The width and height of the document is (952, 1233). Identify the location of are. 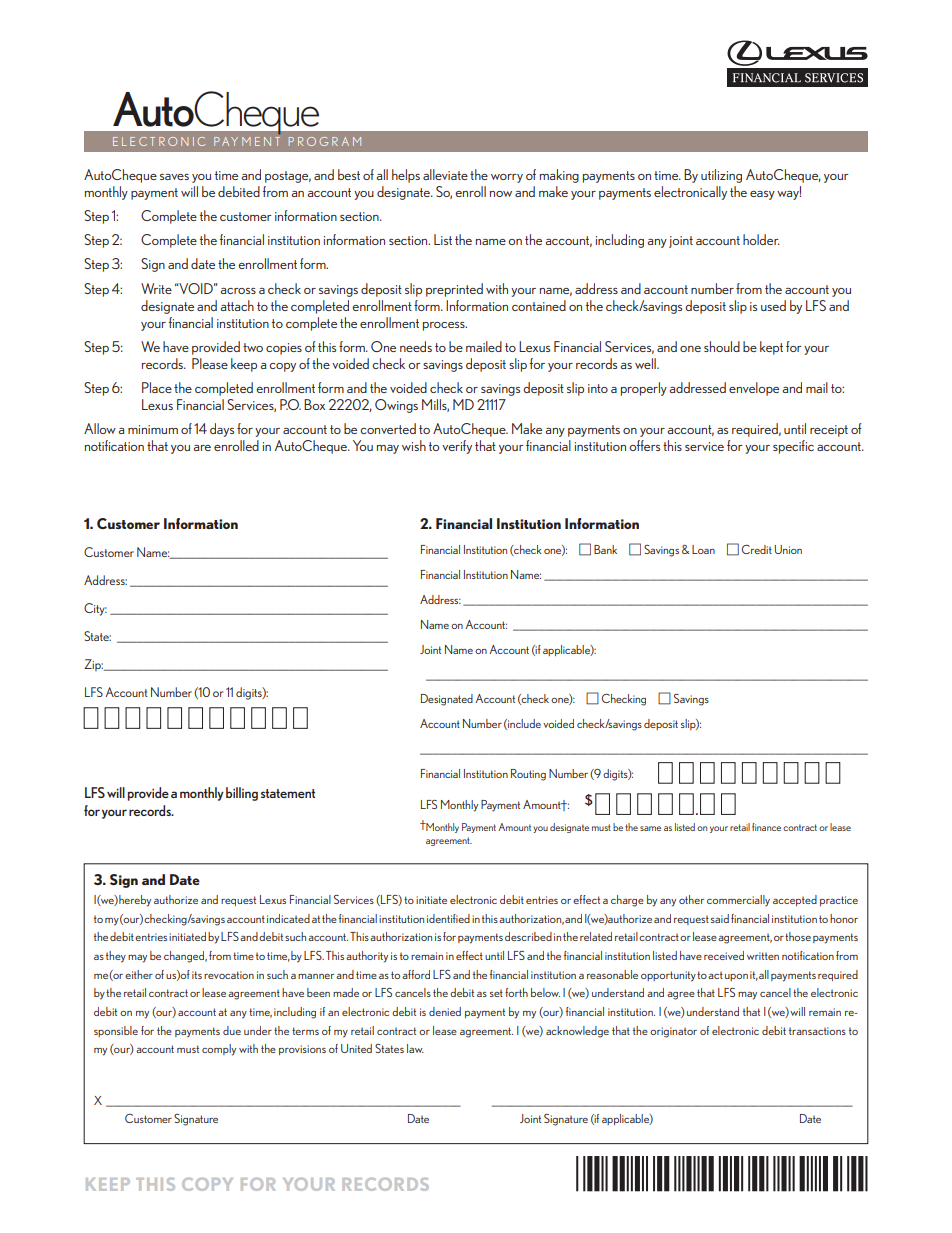
(202, 448).
